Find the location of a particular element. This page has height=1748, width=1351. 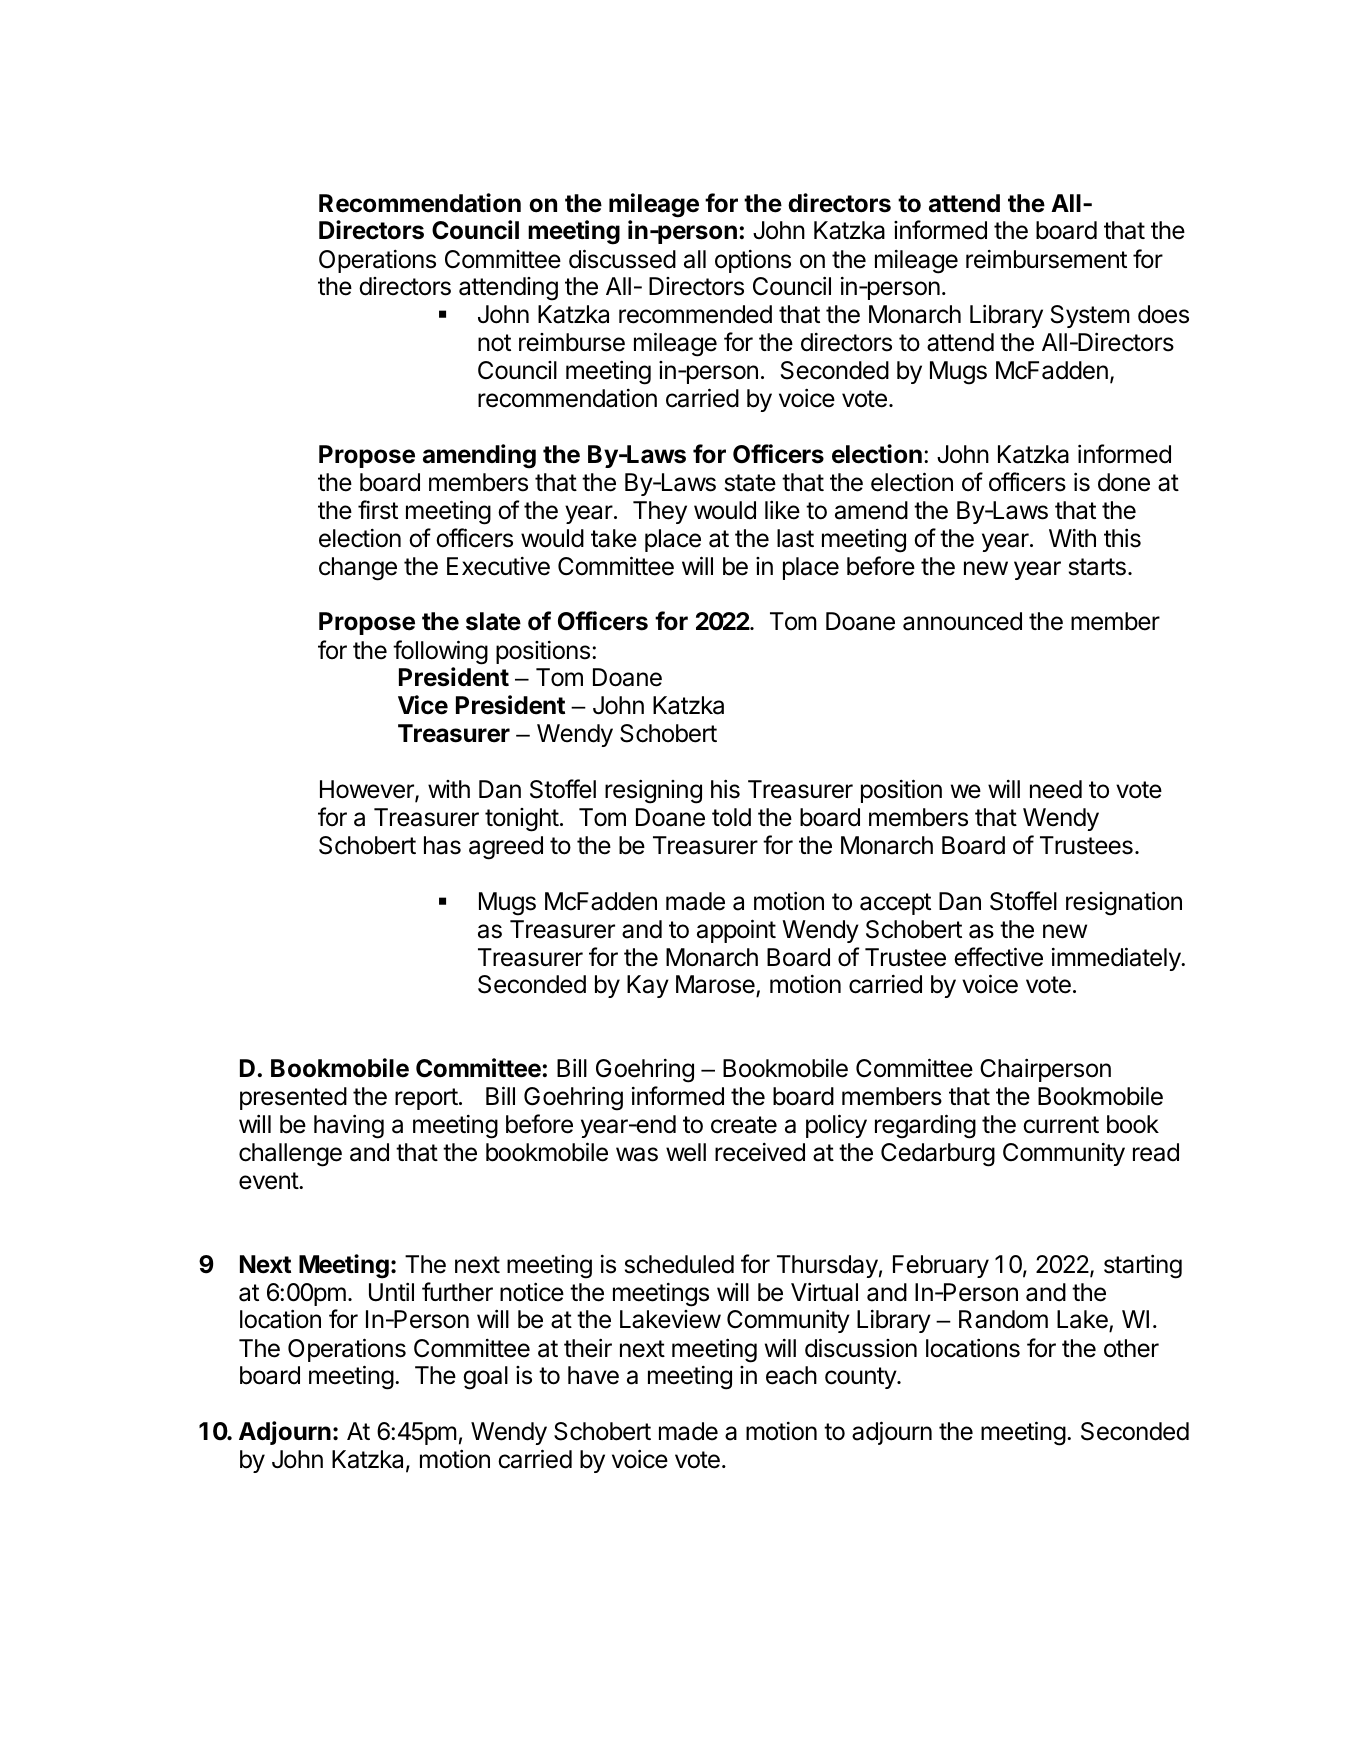

Random is located at coordinates (1003, 1319).
